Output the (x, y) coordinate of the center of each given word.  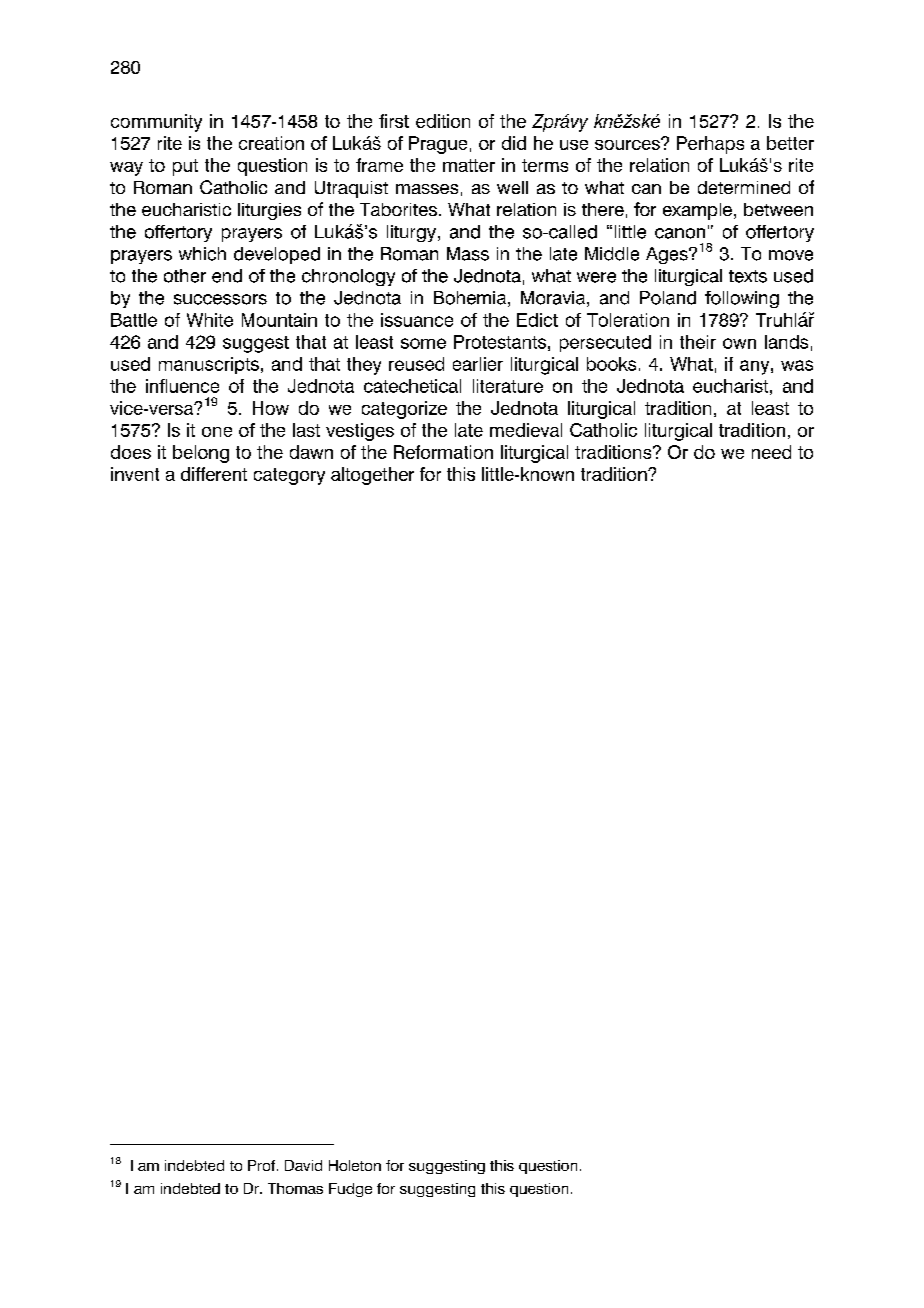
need (771, 452)
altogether (372, 476)
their (698, 342)
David (303, 1165)
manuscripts (209, 365)
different (214, 474)
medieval (526, 430)
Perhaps (710, 145)
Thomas (295, 1188)
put (185, 167)
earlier (478, 364)
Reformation (443, 452)
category (289, 476)
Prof (263, 1165)
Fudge (350, 1190)
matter (469, 165)
